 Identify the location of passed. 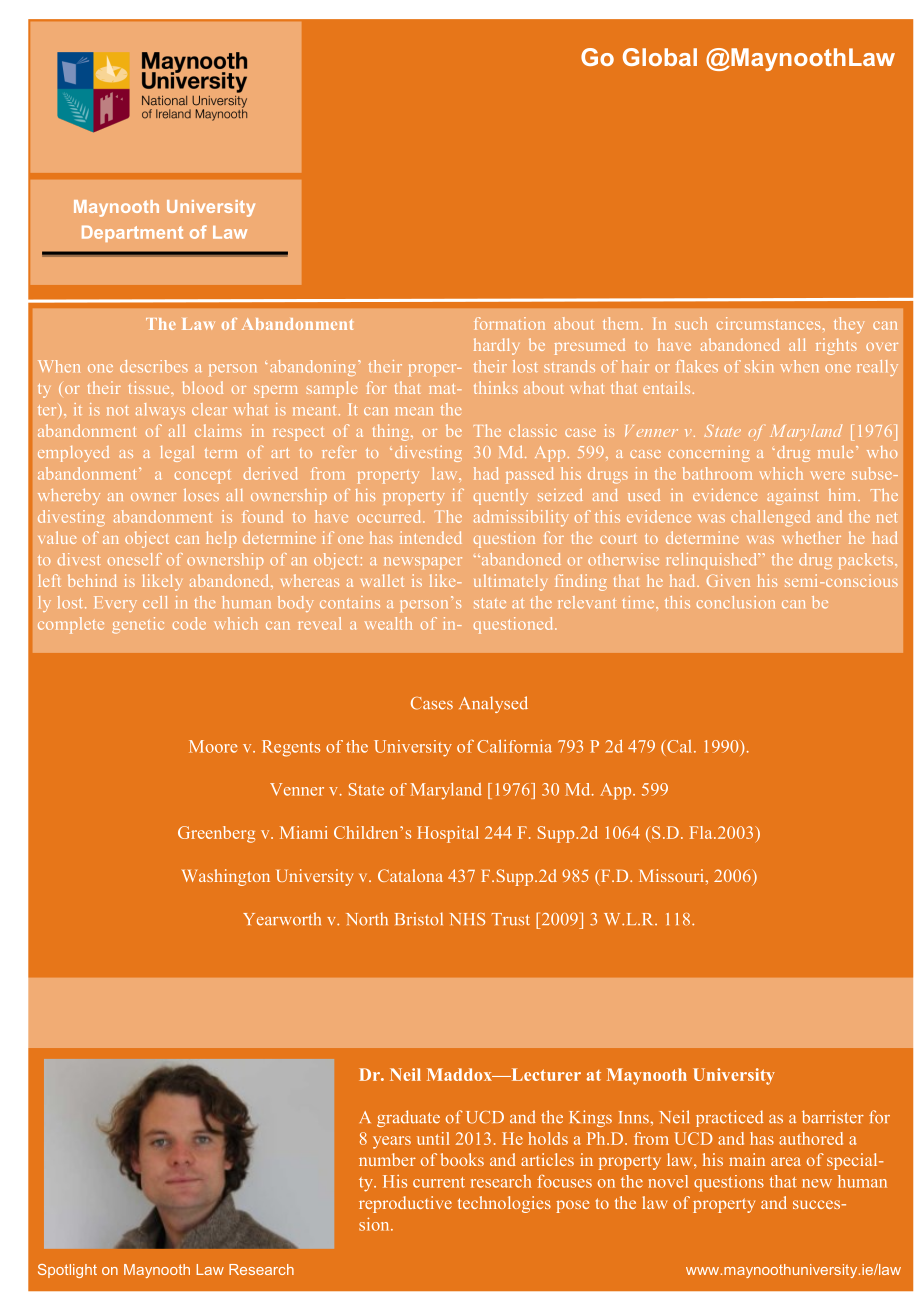
(529, 475).
